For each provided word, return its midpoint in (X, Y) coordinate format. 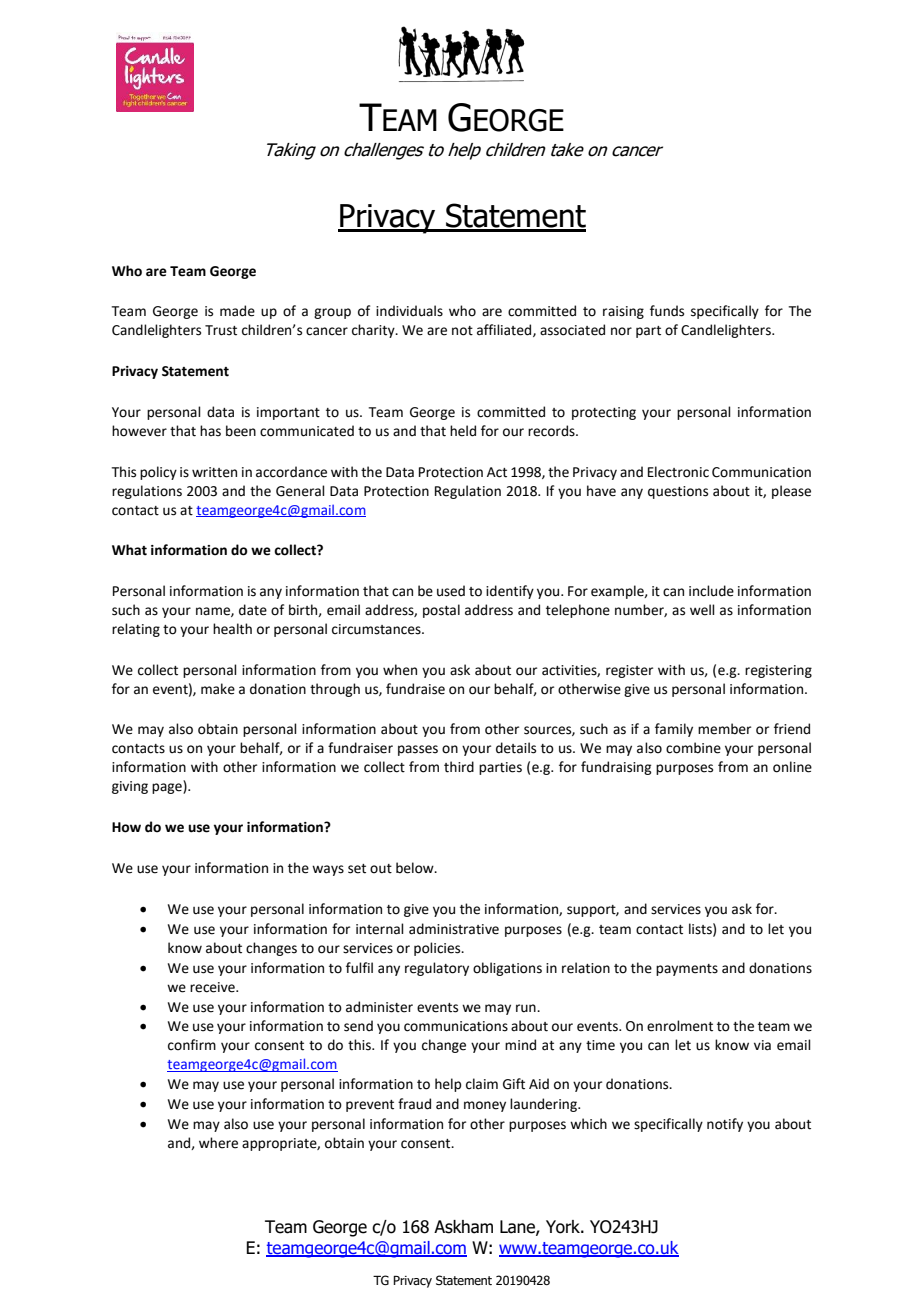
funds (667, 311)
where (218, 1143)
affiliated (505, 330)
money (485, 1106)
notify (725, 1125)
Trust (221, 330)
